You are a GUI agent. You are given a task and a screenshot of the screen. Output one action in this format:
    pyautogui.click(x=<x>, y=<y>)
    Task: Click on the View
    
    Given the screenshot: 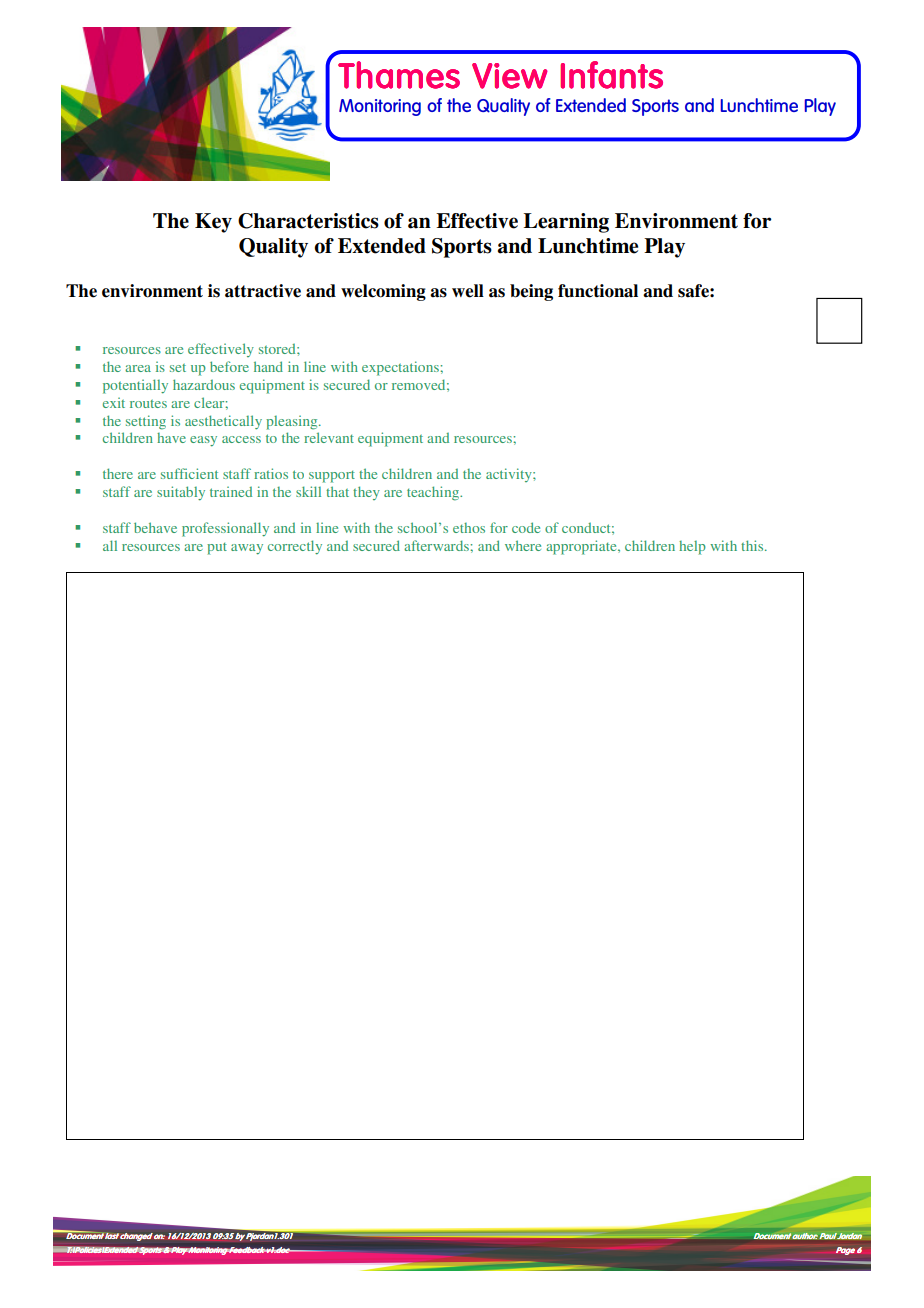 What is the action you would take?
    pyautogui.click(x=510, y=76)
